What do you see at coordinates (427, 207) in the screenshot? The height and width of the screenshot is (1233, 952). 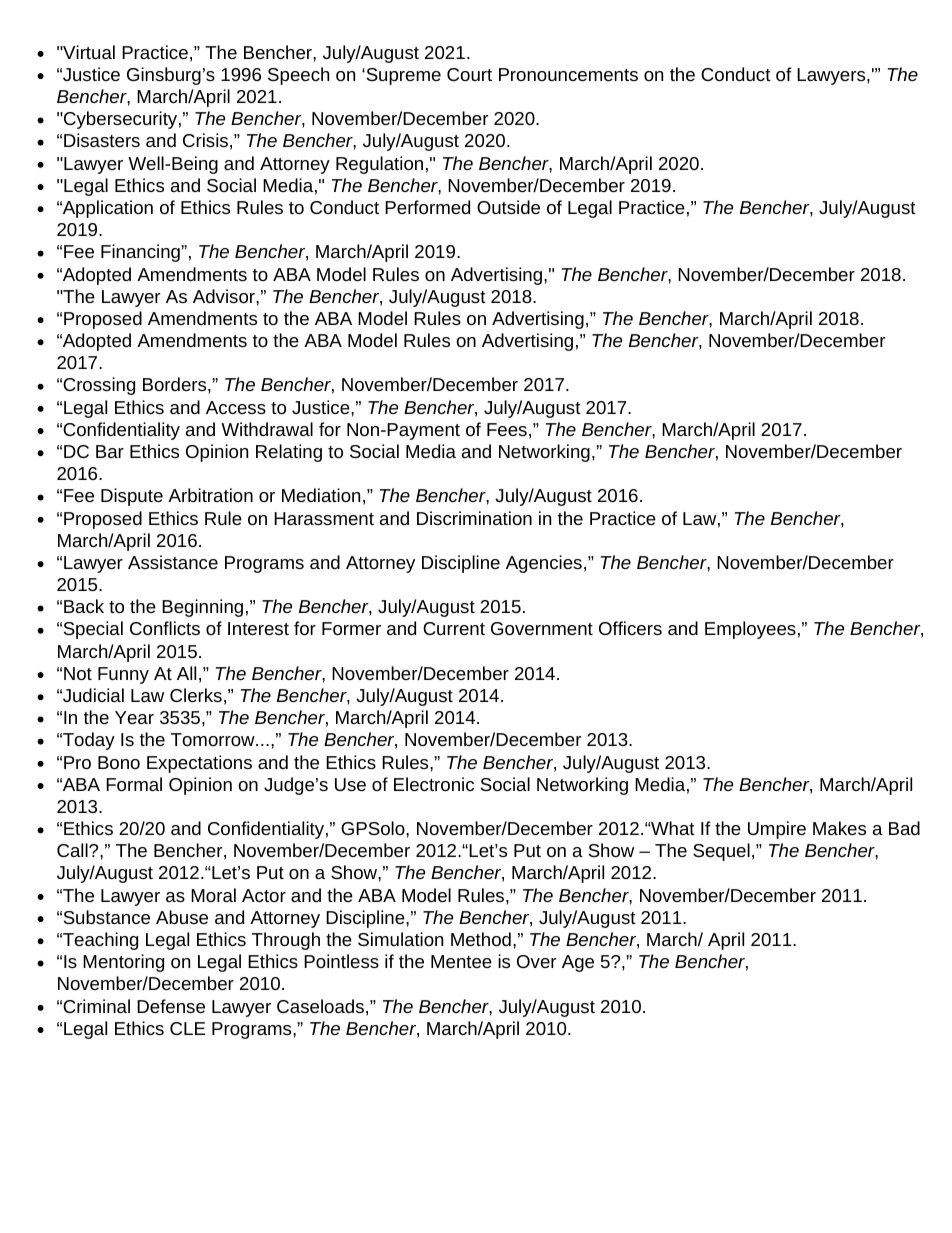 I see `Performed` at bounding box center [427, 207].
